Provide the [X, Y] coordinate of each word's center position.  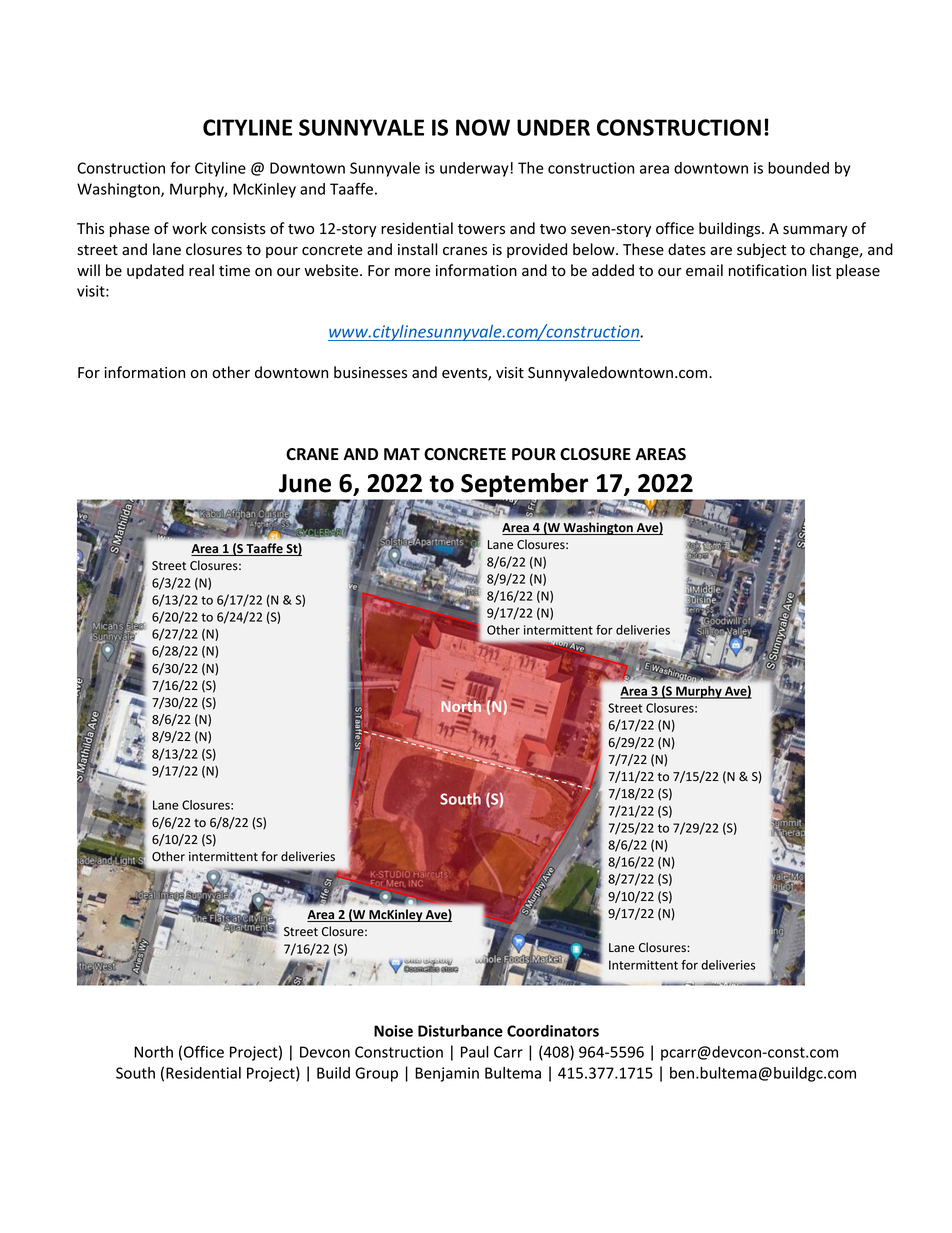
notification [768, 270]
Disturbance [460, 1031]
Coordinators [553, 1031]
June [305, 483]
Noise [393, 1031]
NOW [483, 127]
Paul [475, 1052]
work [189, 228]
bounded [798, 168]
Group [376, 1074]
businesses [370, 372]
